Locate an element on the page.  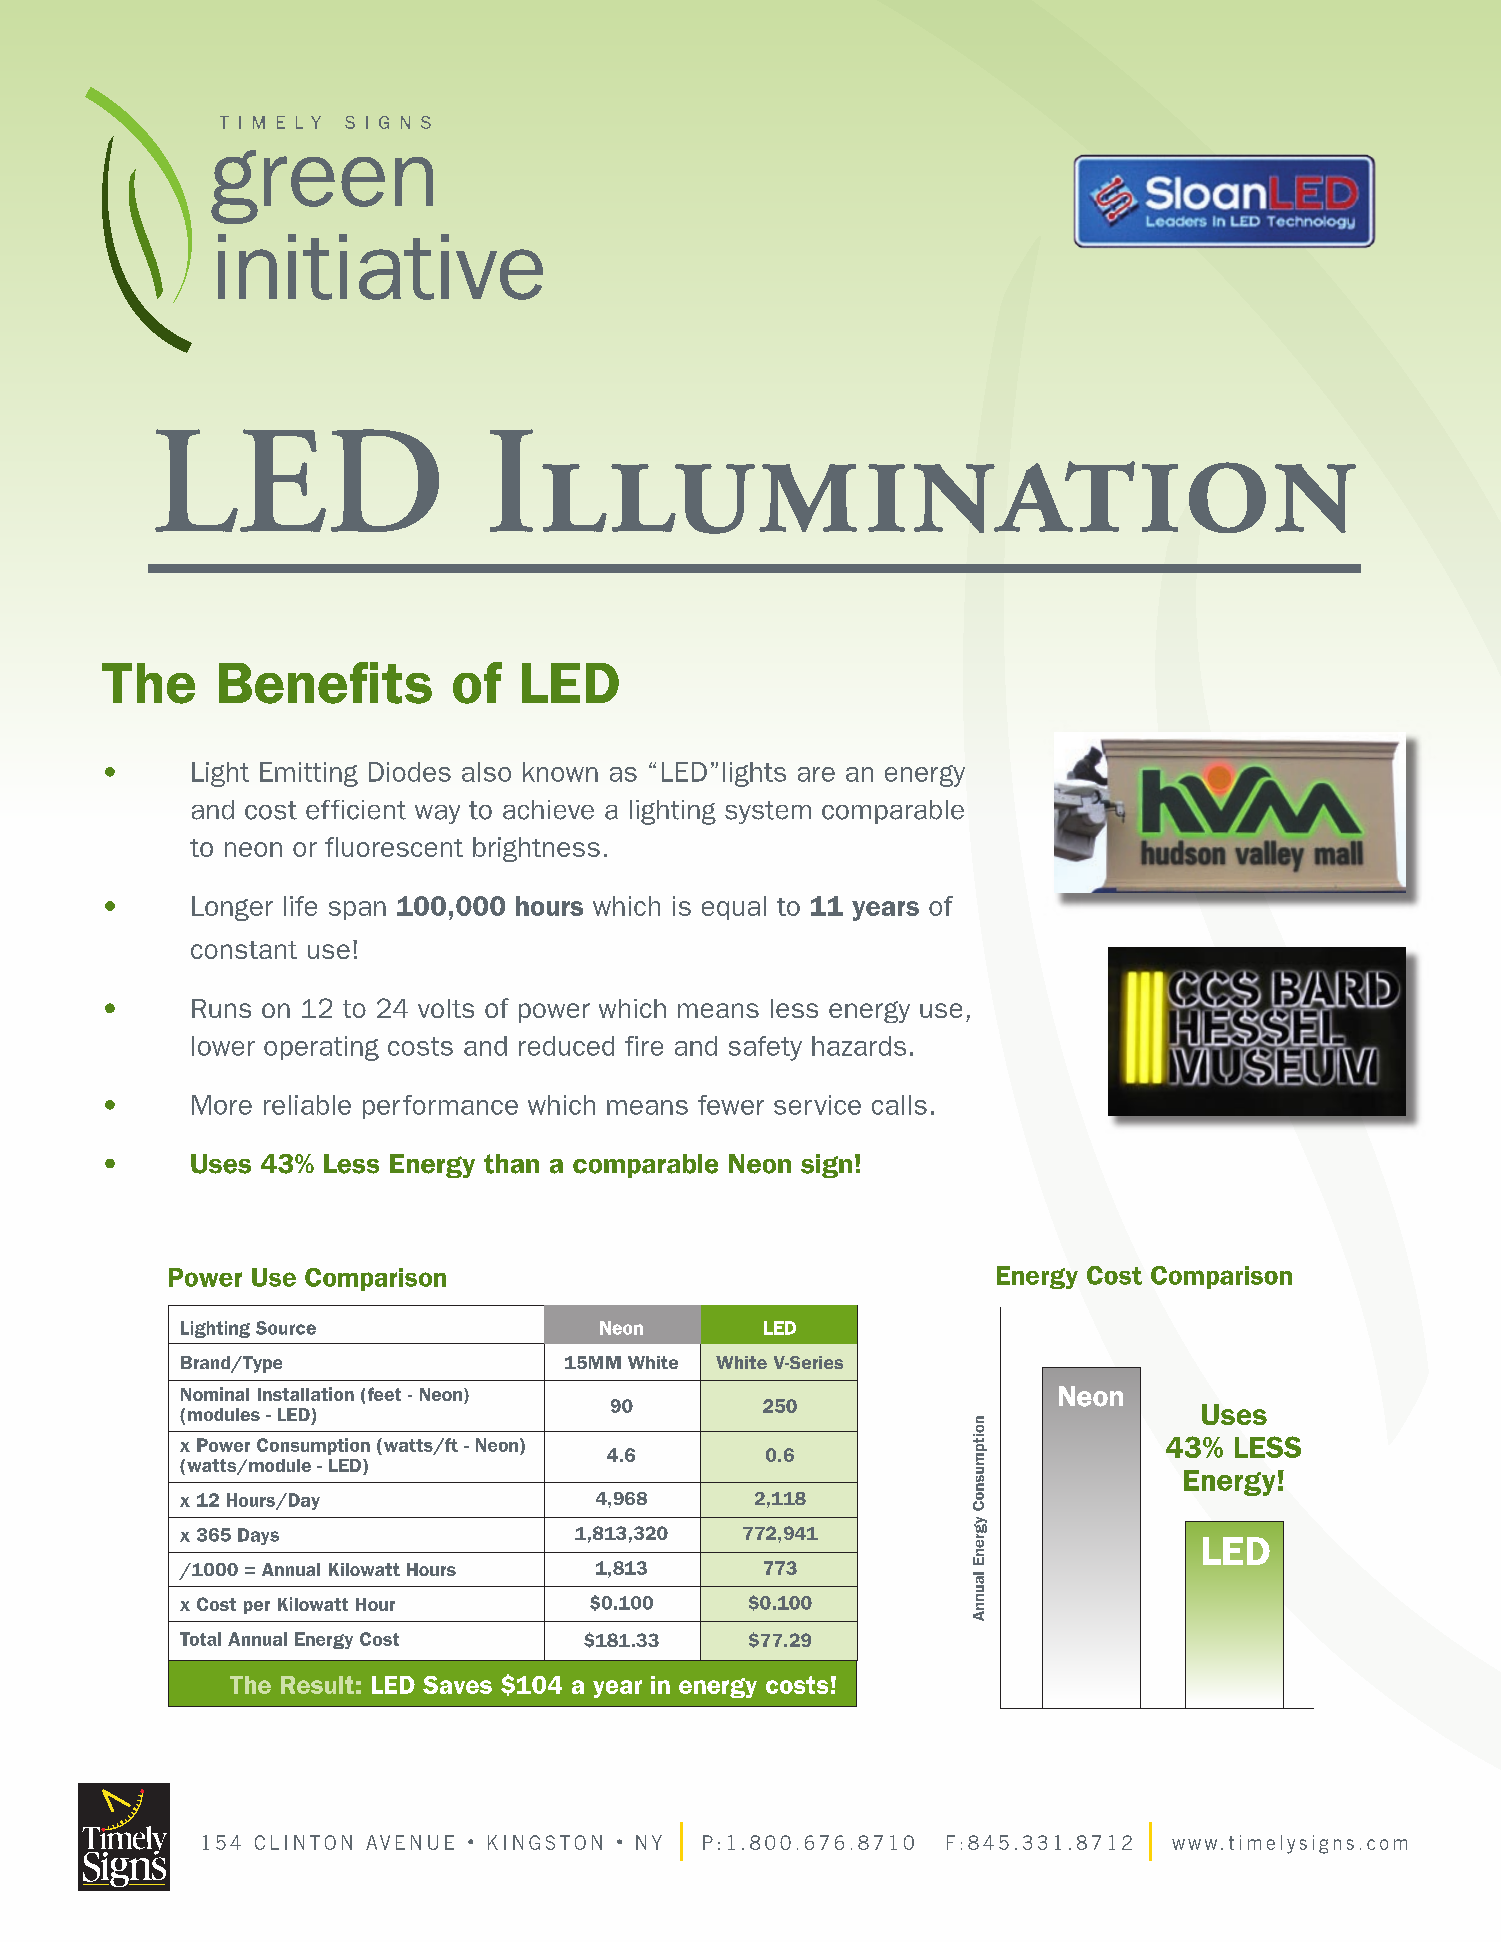
Benefits is located at coordinates (325, 683).
